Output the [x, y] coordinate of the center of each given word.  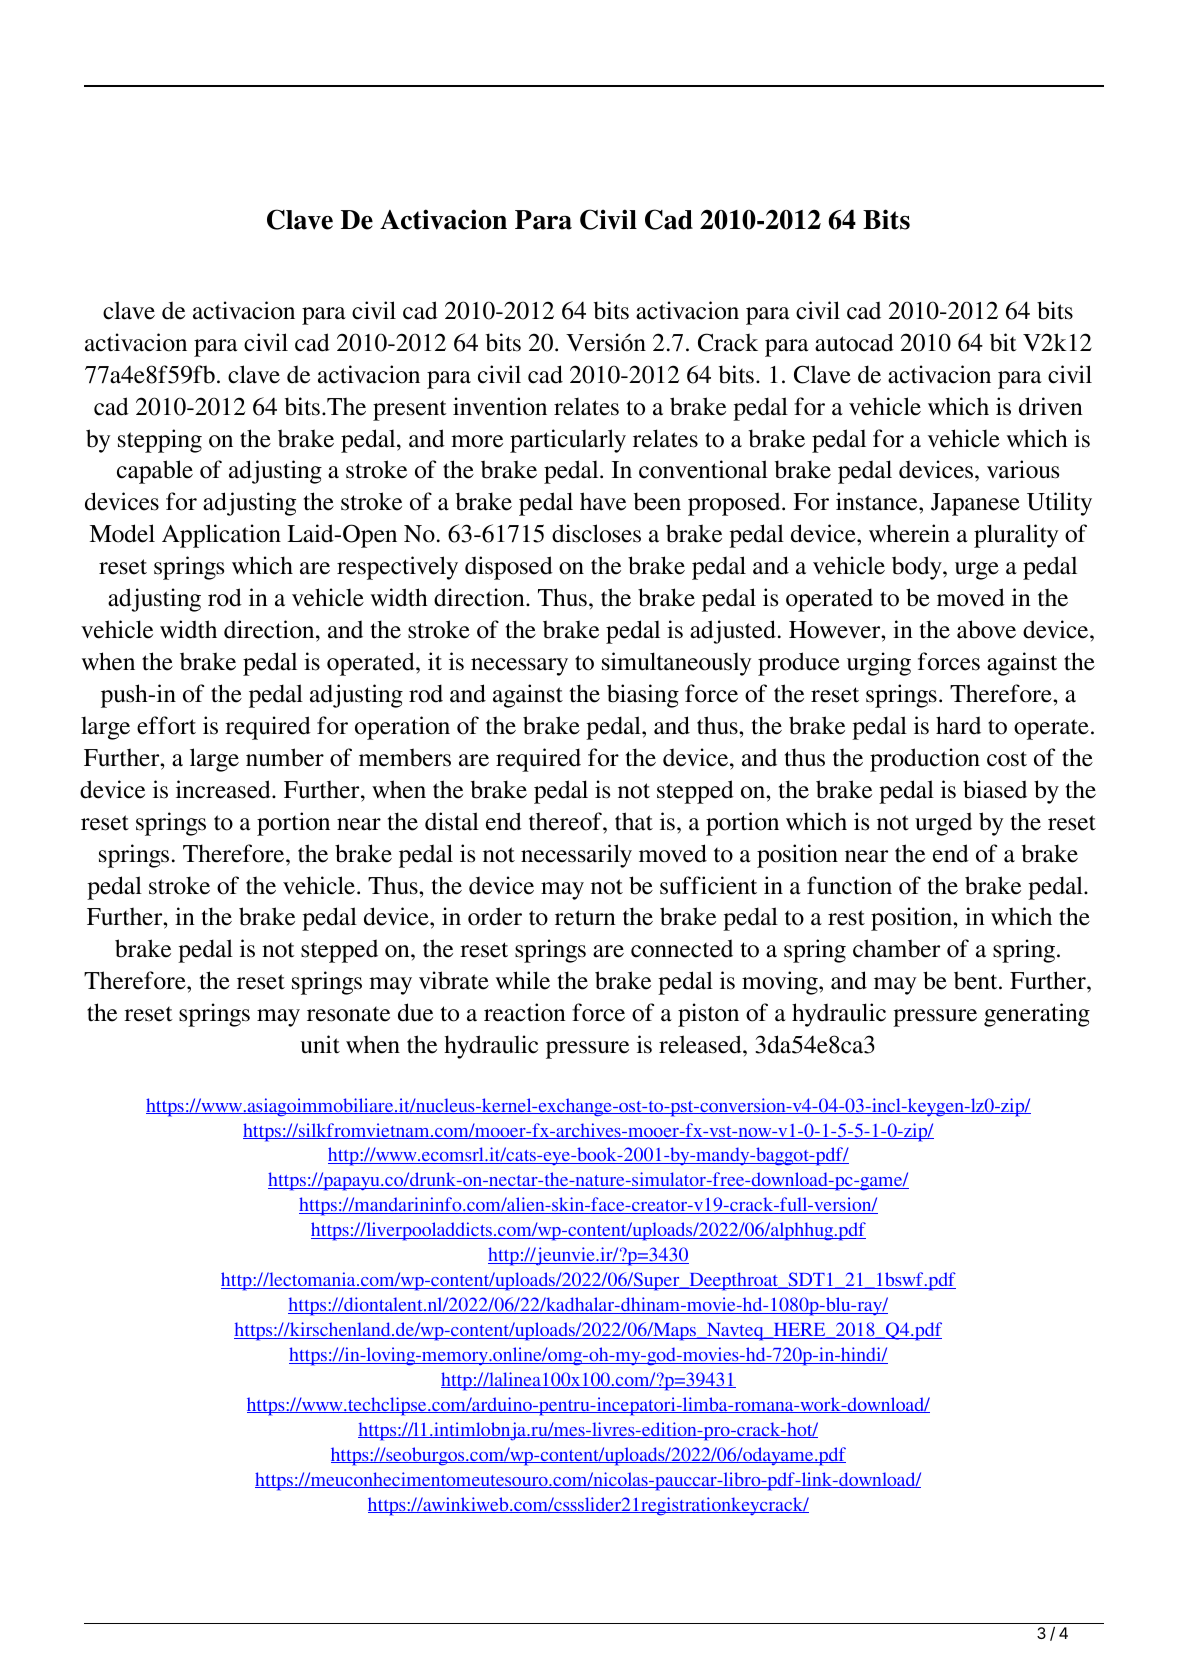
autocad [854, 342]
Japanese [975, 504]
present [410, 410]
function [849, 885]
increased [224, 789]
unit [320, 1044]
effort [166, 725]
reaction [525, 1012]
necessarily [576, 856]
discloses [596, 533]
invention [500, 406]
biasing [643, 696]
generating [1037, 1015]
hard [958, 725]
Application [221, 536]
